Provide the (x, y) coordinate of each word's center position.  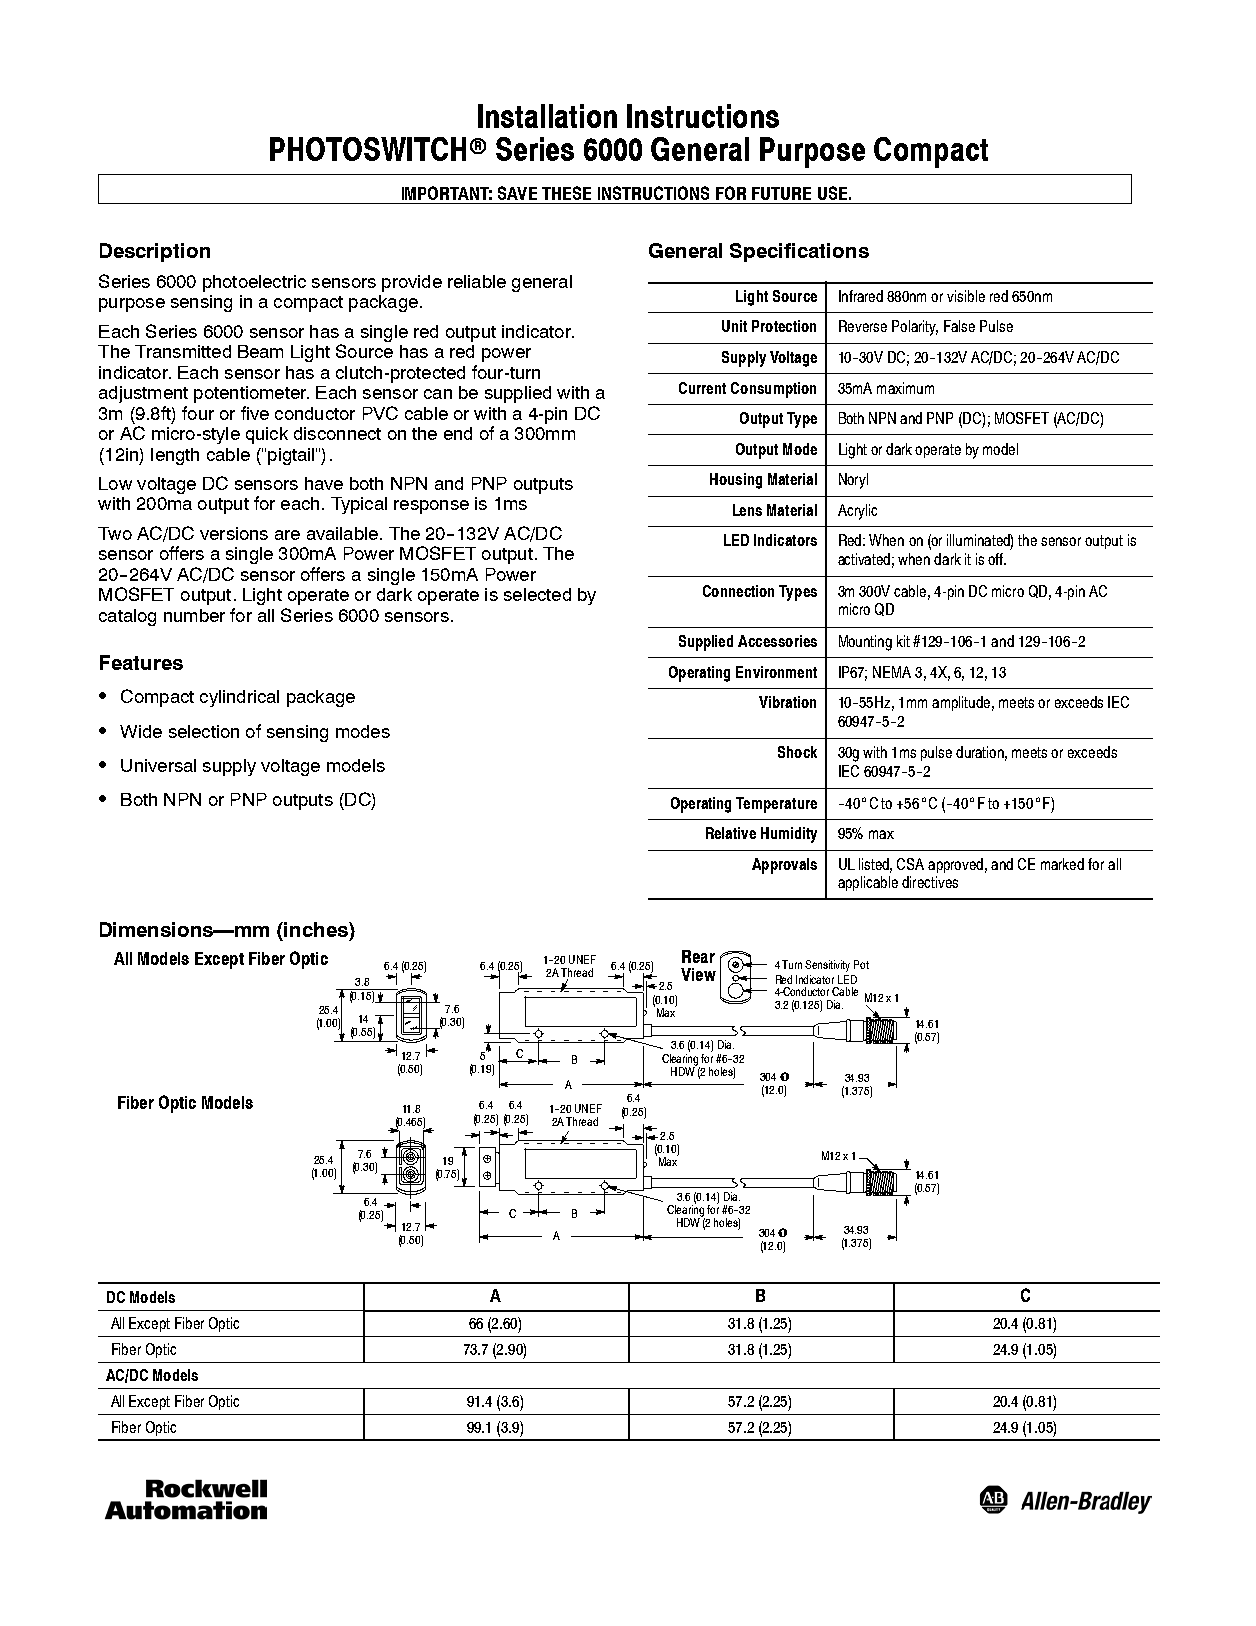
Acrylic (857, 512)
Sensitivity (827, 966)
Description (155, 252)
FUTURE (781, 193)
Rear (698, 956)
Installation (547, 116)
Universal (158, 765)
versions (234, 533)
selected (537, 594)
